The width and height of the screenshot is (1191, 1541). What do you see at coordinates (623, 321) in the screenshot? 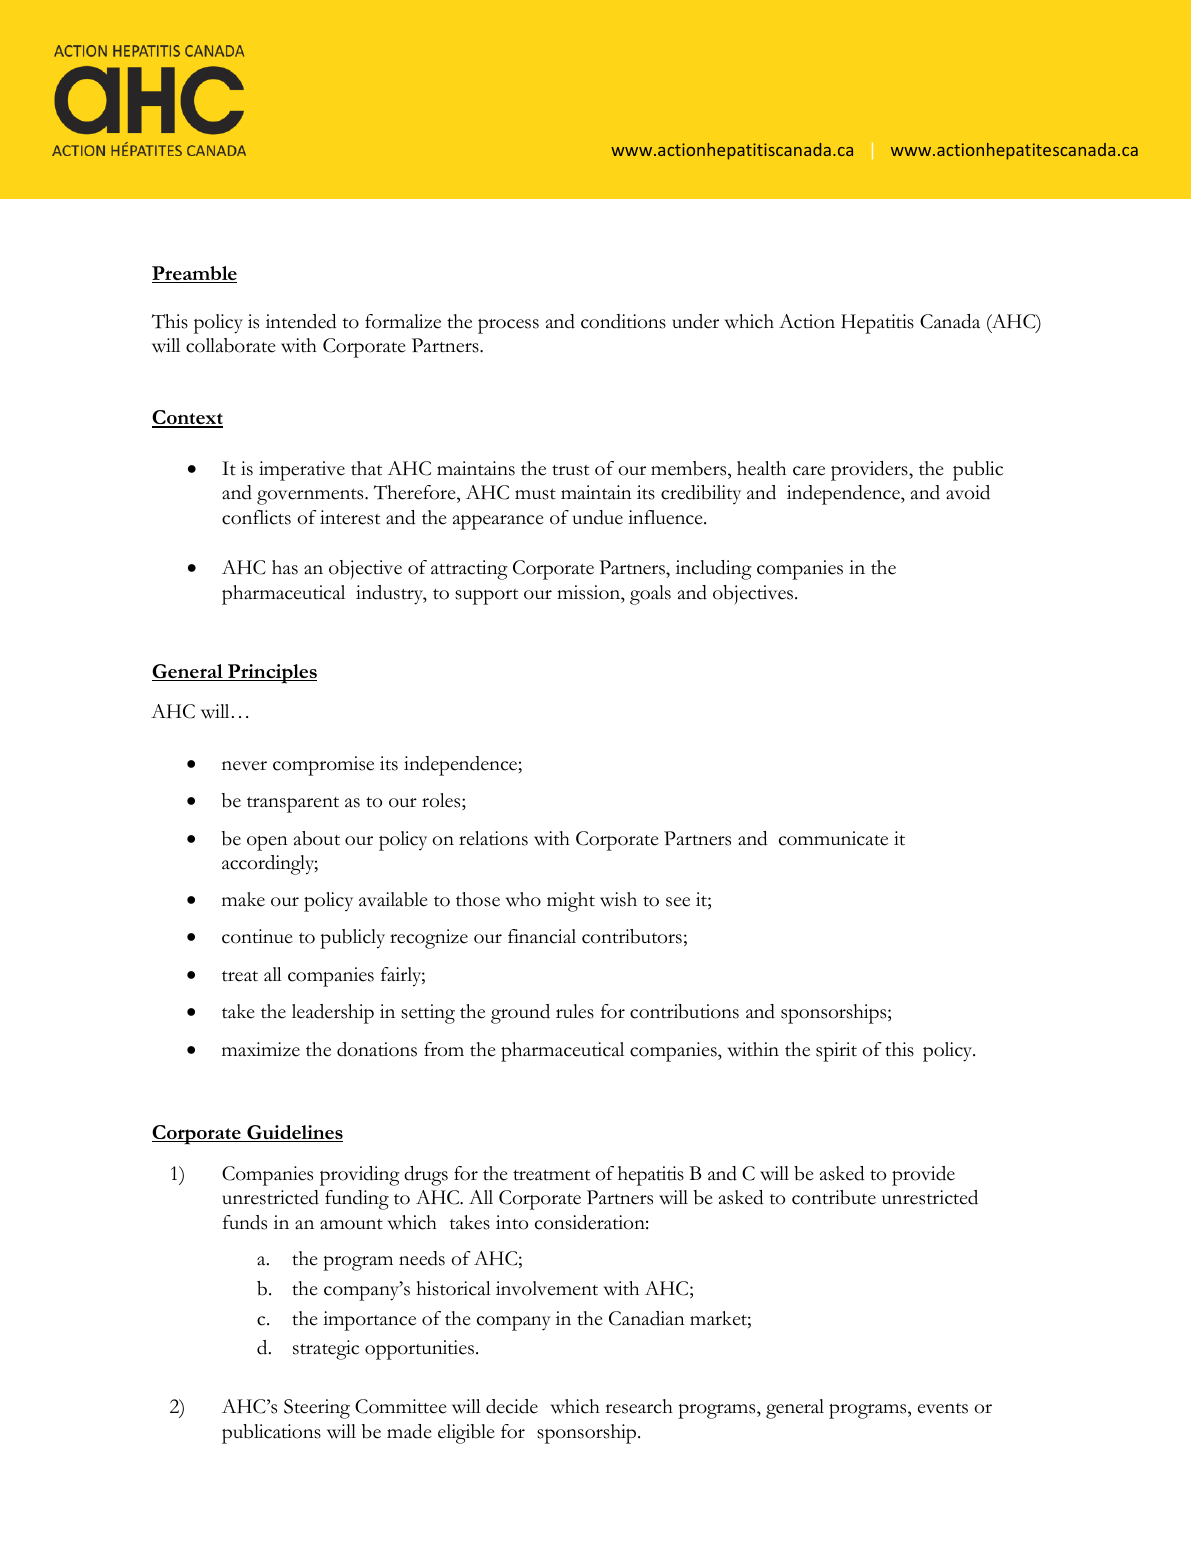
I see `conditions` at bounding box center [623, 321].
